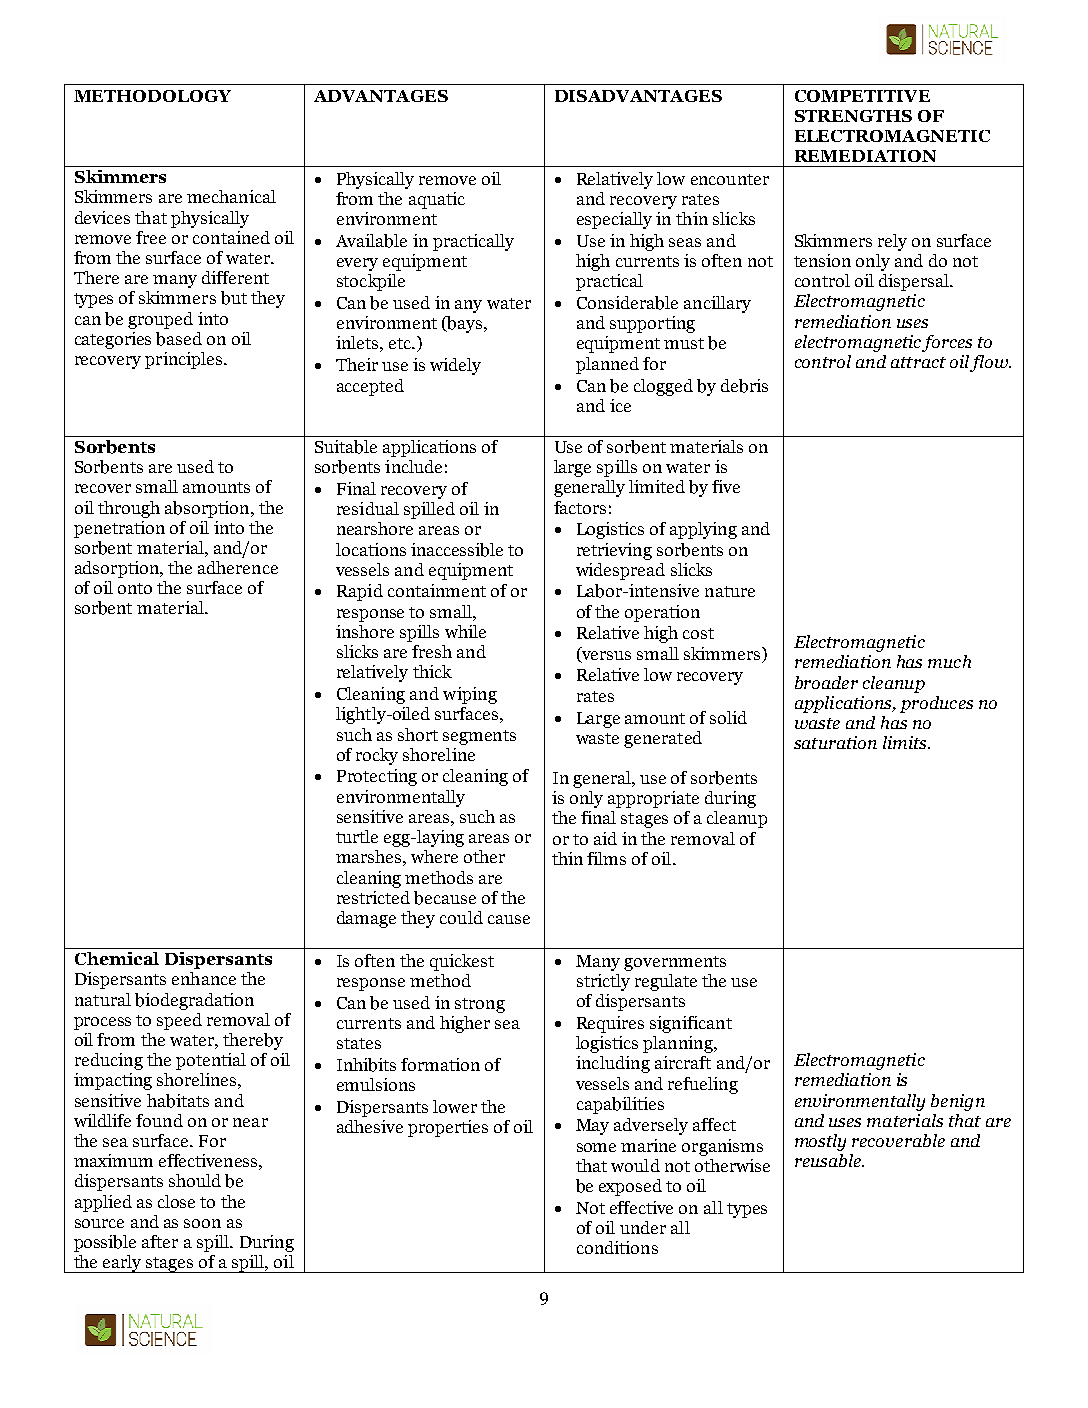 The width and height of the screenshot is (1088, 1408). What do you see at coordinates (853, 116) in the screenshot?
I see `STRENGTHS` at bounding box center [853, 116].
